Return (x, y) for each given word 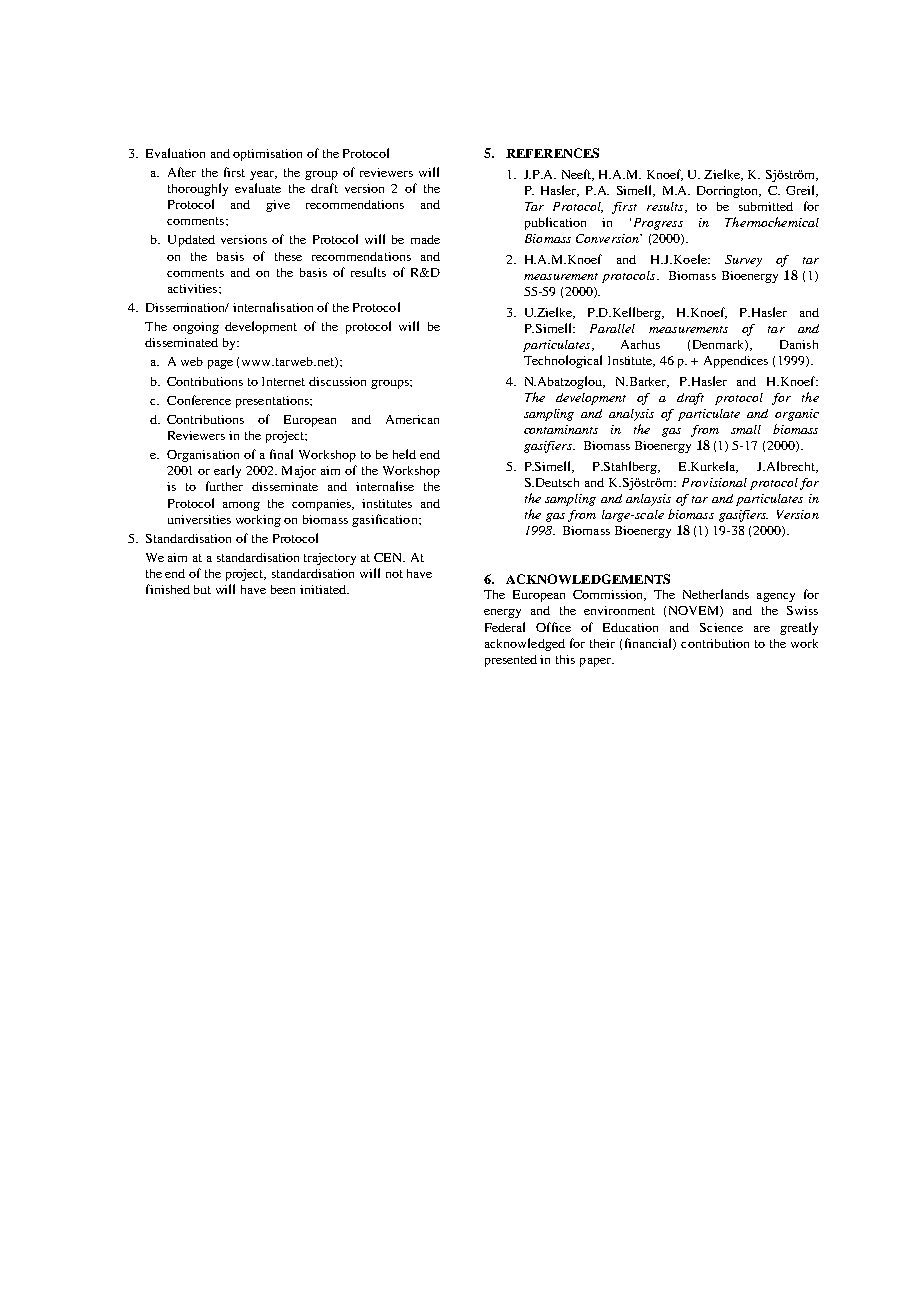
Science (721, 627)
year (263, 175)
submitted (766, 206)
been (283, 589)
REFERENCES (552, 153)
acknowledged (525, 644)
